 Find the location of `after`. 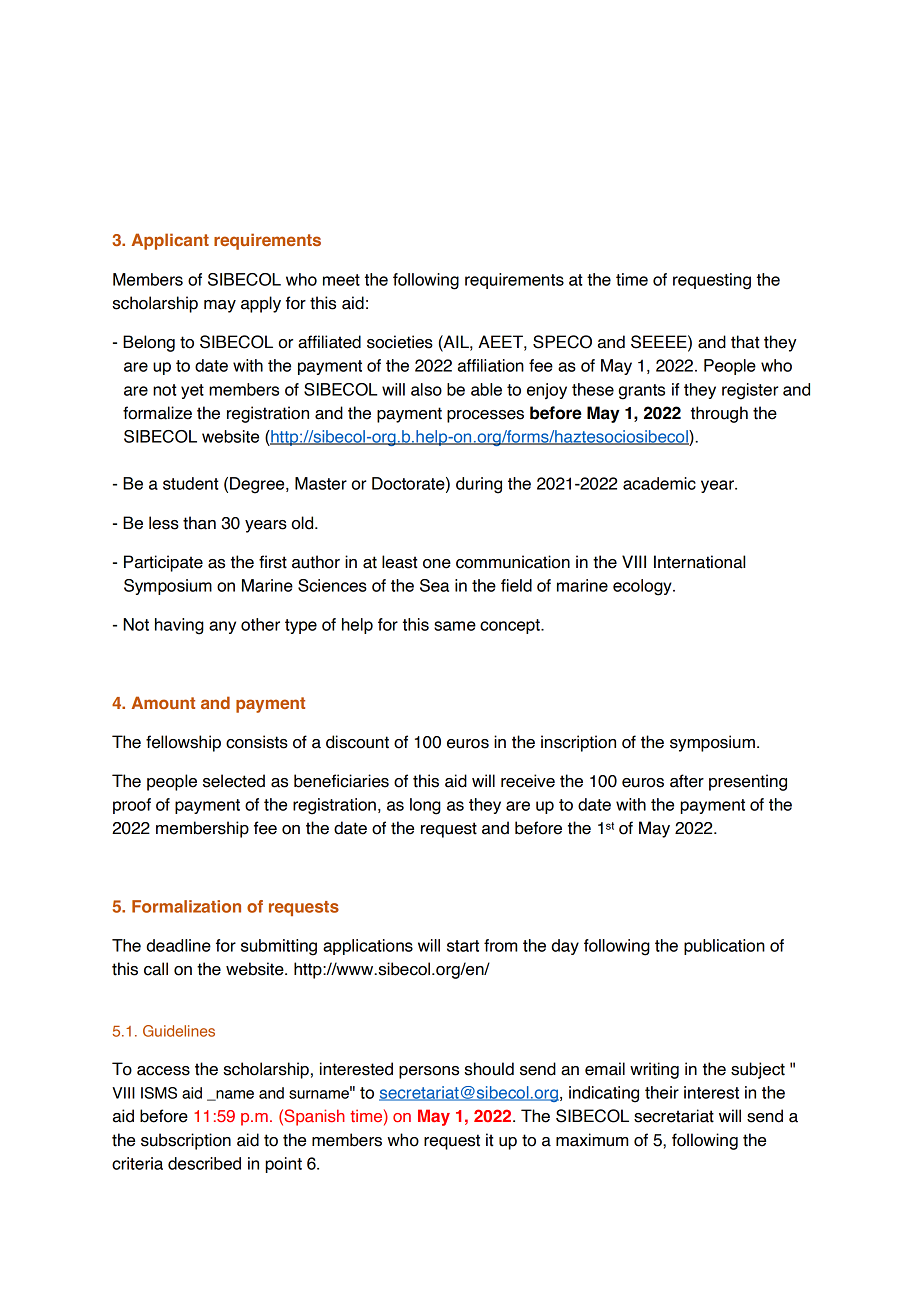

after is located at coordinates (687, 781).
